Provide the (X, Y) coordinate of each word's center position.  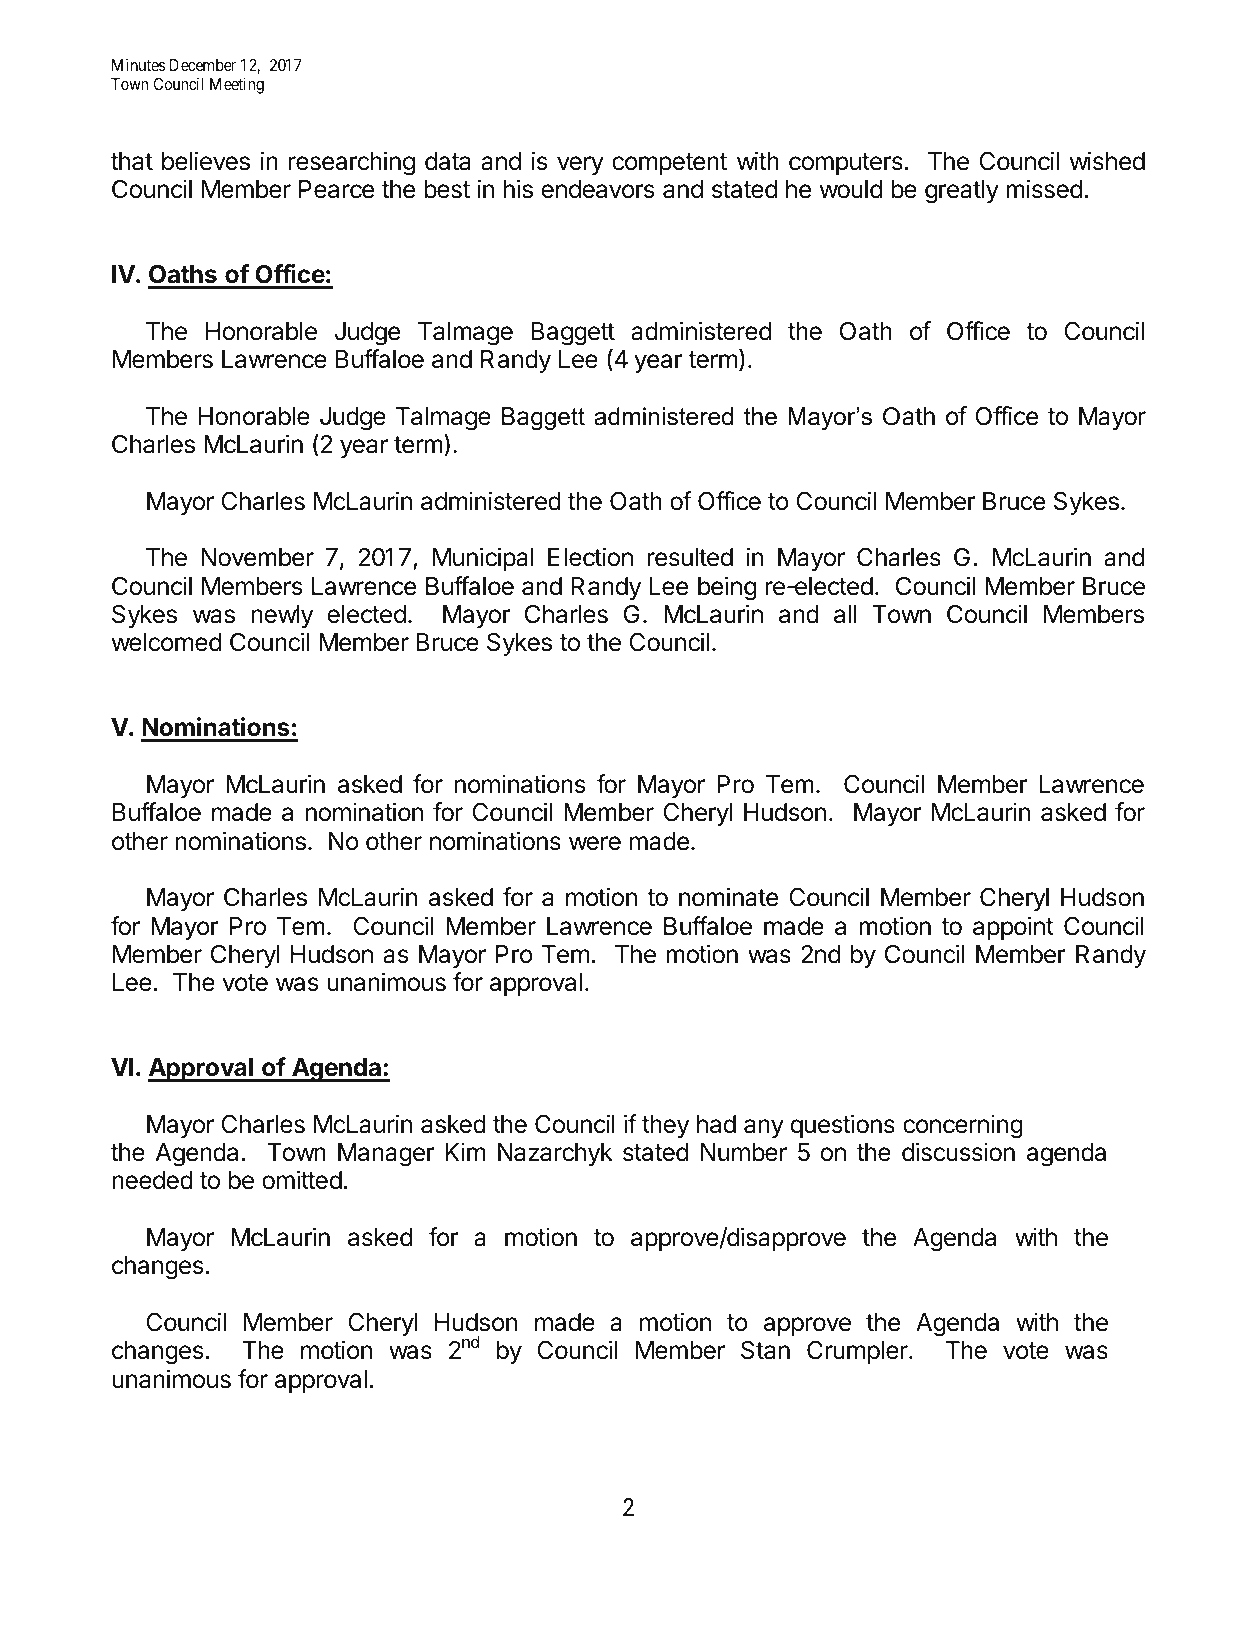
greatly (962, 192)
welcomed (166, 642)
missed (1044, 189)
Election (590, 557)
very (580, 165)
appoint (1013, 928)
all (845, 614)
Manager (386, 1155)
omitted (302, 1180)
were (595, 843)
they (665, 1126)
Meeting (237, 85)
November (257, 557)
